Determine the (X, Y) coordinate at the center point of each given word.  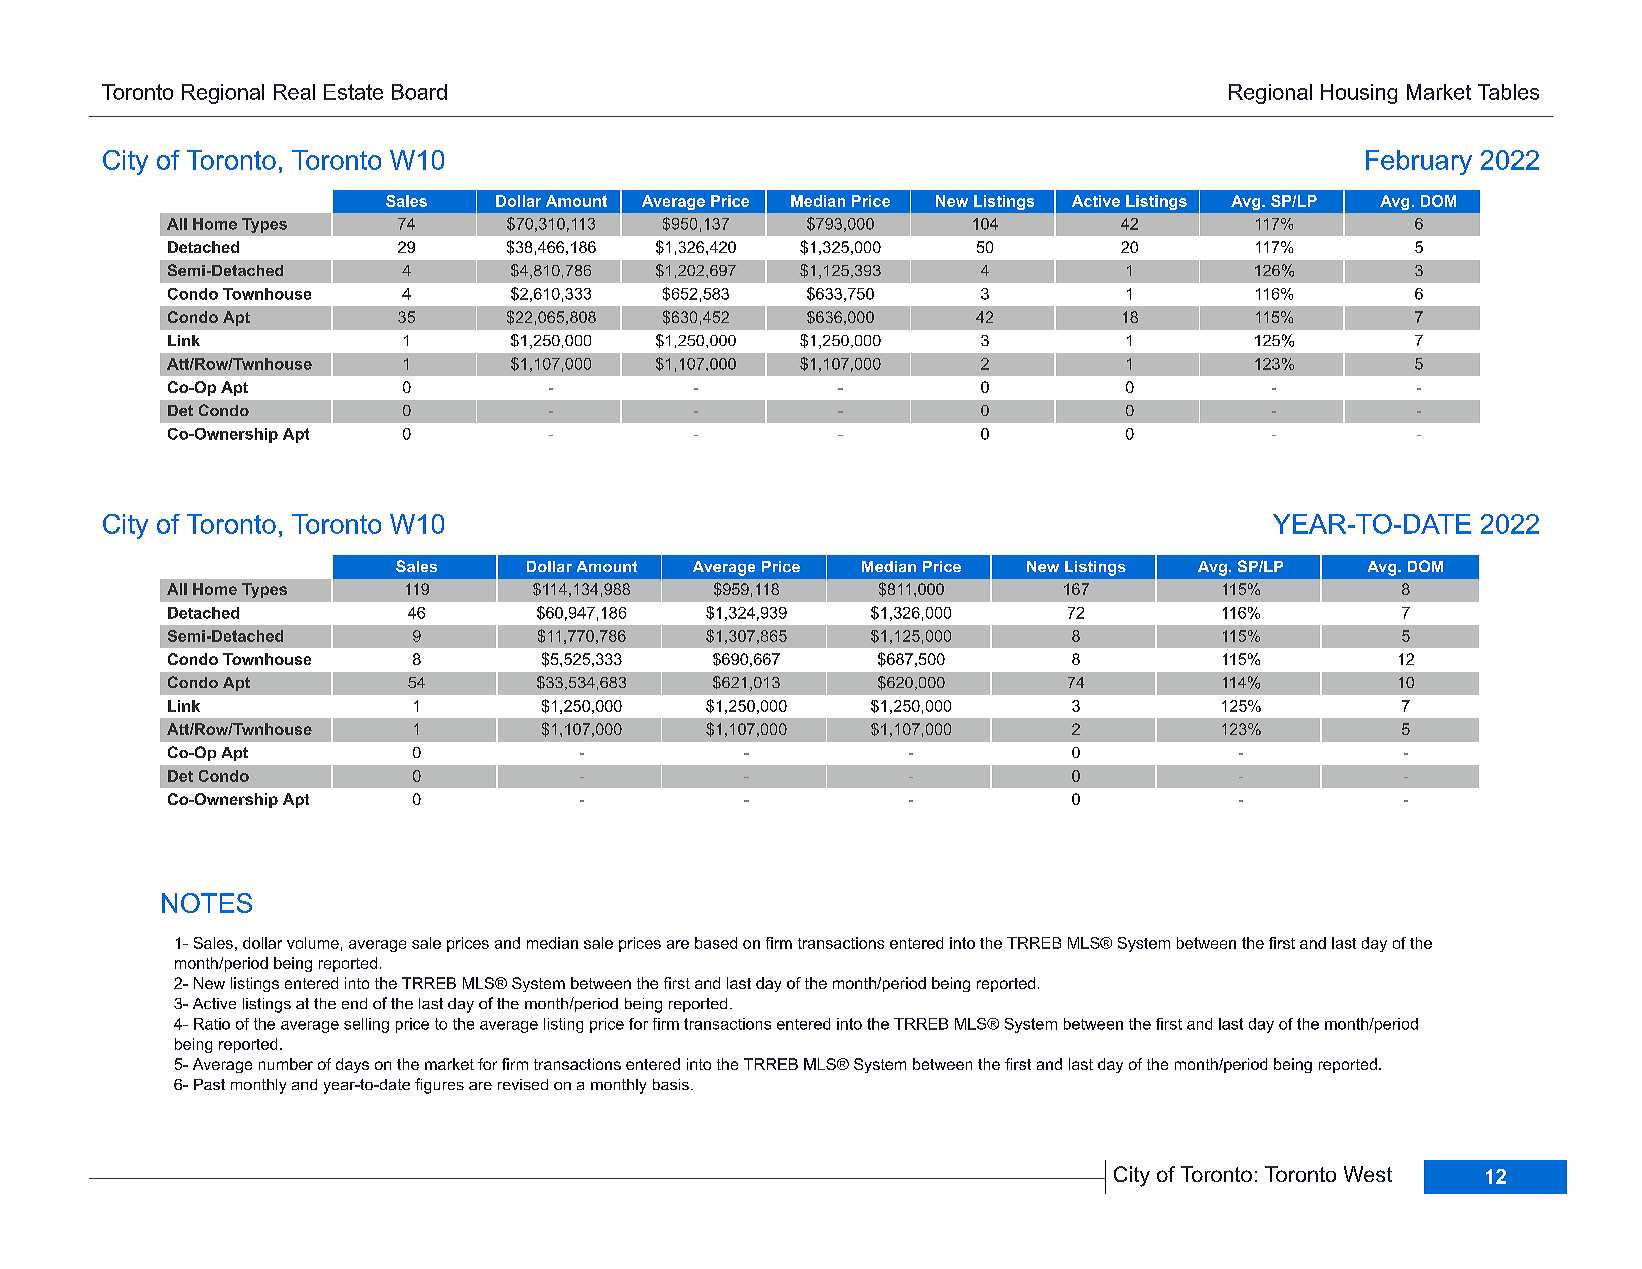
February (1419, 162)
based (716, 943)
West (1368, 1174)
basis (671, 1084)
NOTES (207, 903)
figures (439, 1086)
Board (419, 92)
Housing (1359, 94)
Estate (353, 92)
